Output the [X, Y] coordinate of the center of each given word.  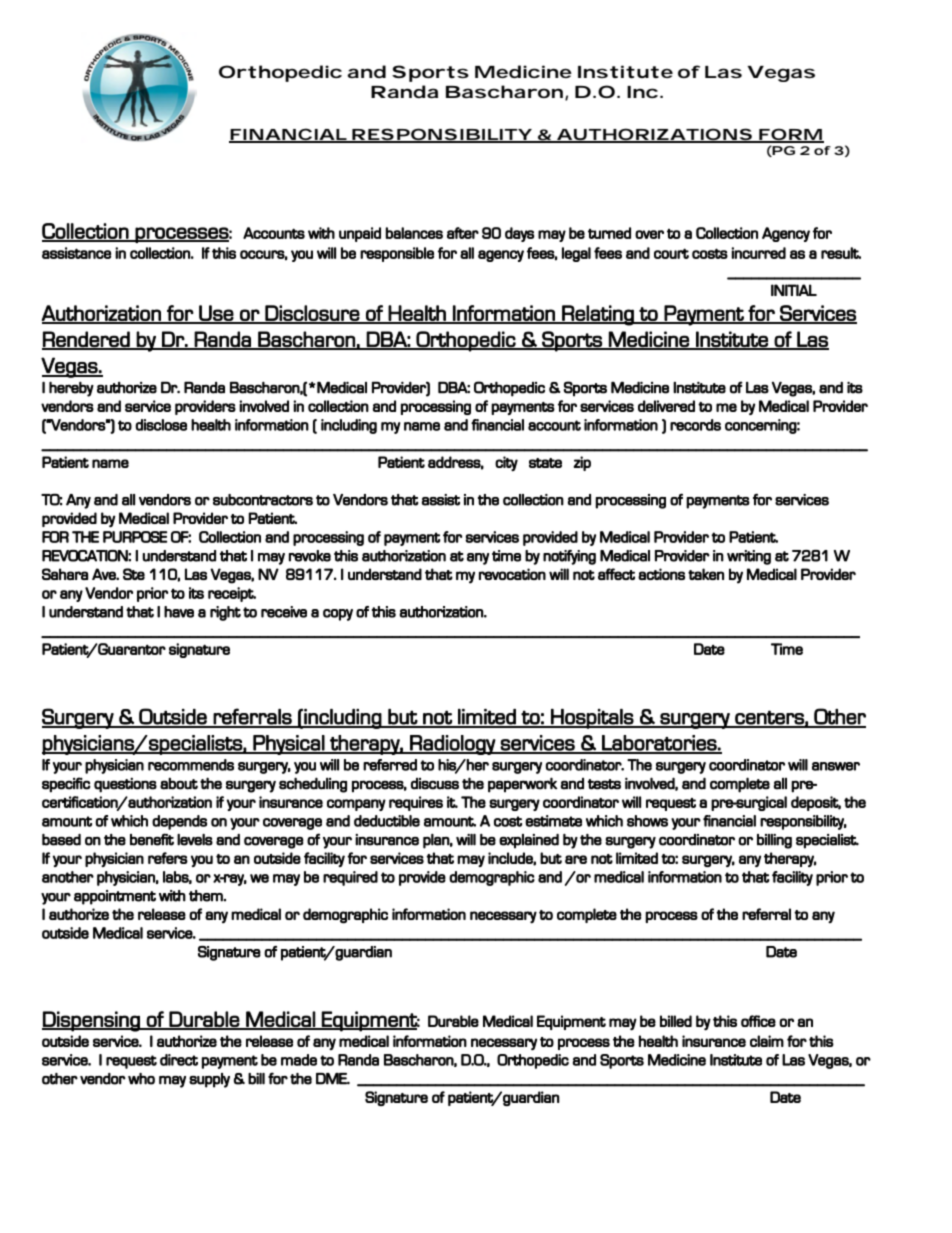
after [463, 233]
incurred [758, 253]
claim [767, 1041]
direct [179, 1060]
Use [216, 314]
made [299, 1060]
